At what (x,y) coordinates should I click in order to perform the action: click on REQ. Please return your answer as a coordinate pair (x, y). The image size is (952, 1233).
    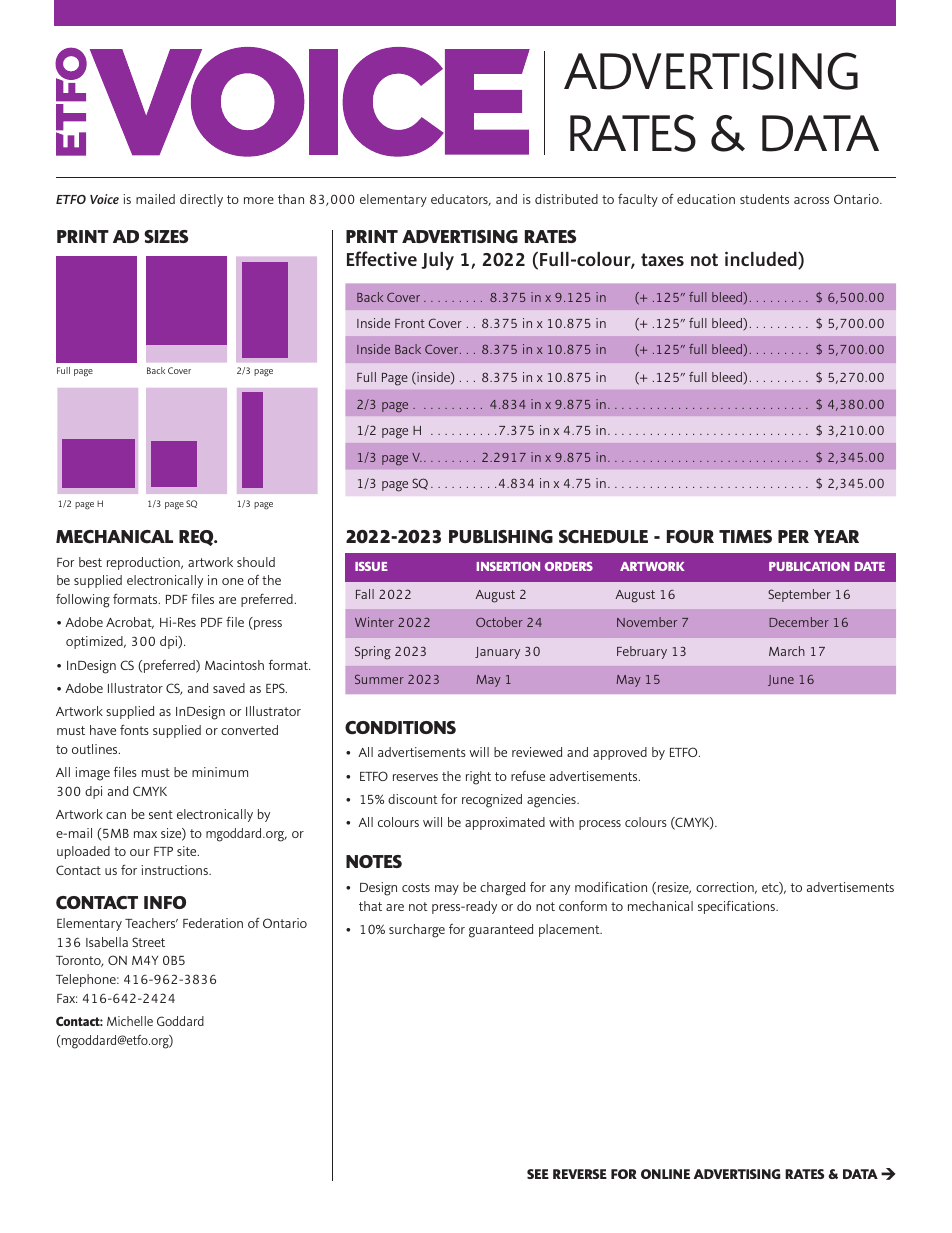
    Looking at the image, I should click on (197, 538).
